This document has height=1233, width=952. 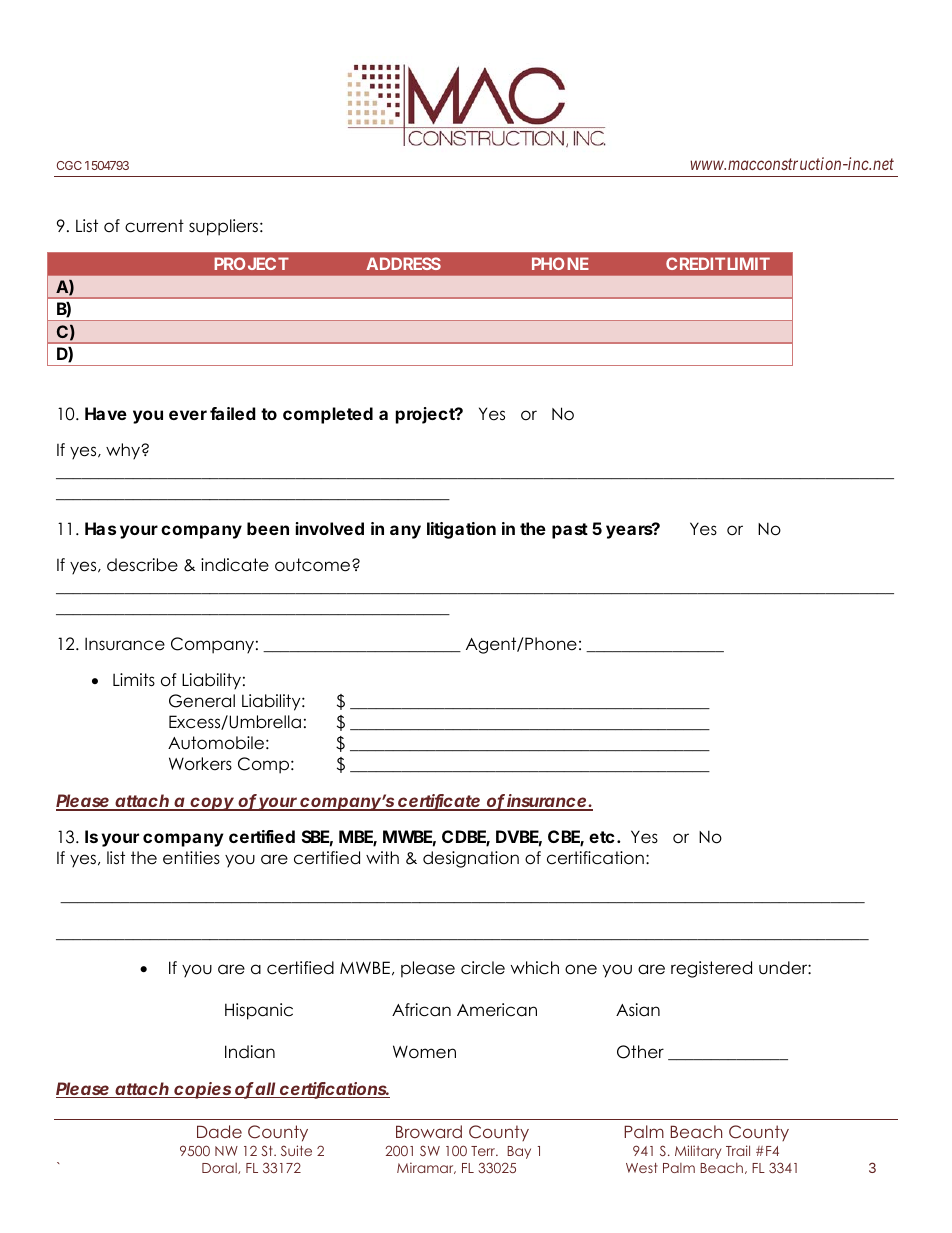 What do you see at coordinates (570, 531) in the document?
I see `past` at bounding box center [570, 531].
